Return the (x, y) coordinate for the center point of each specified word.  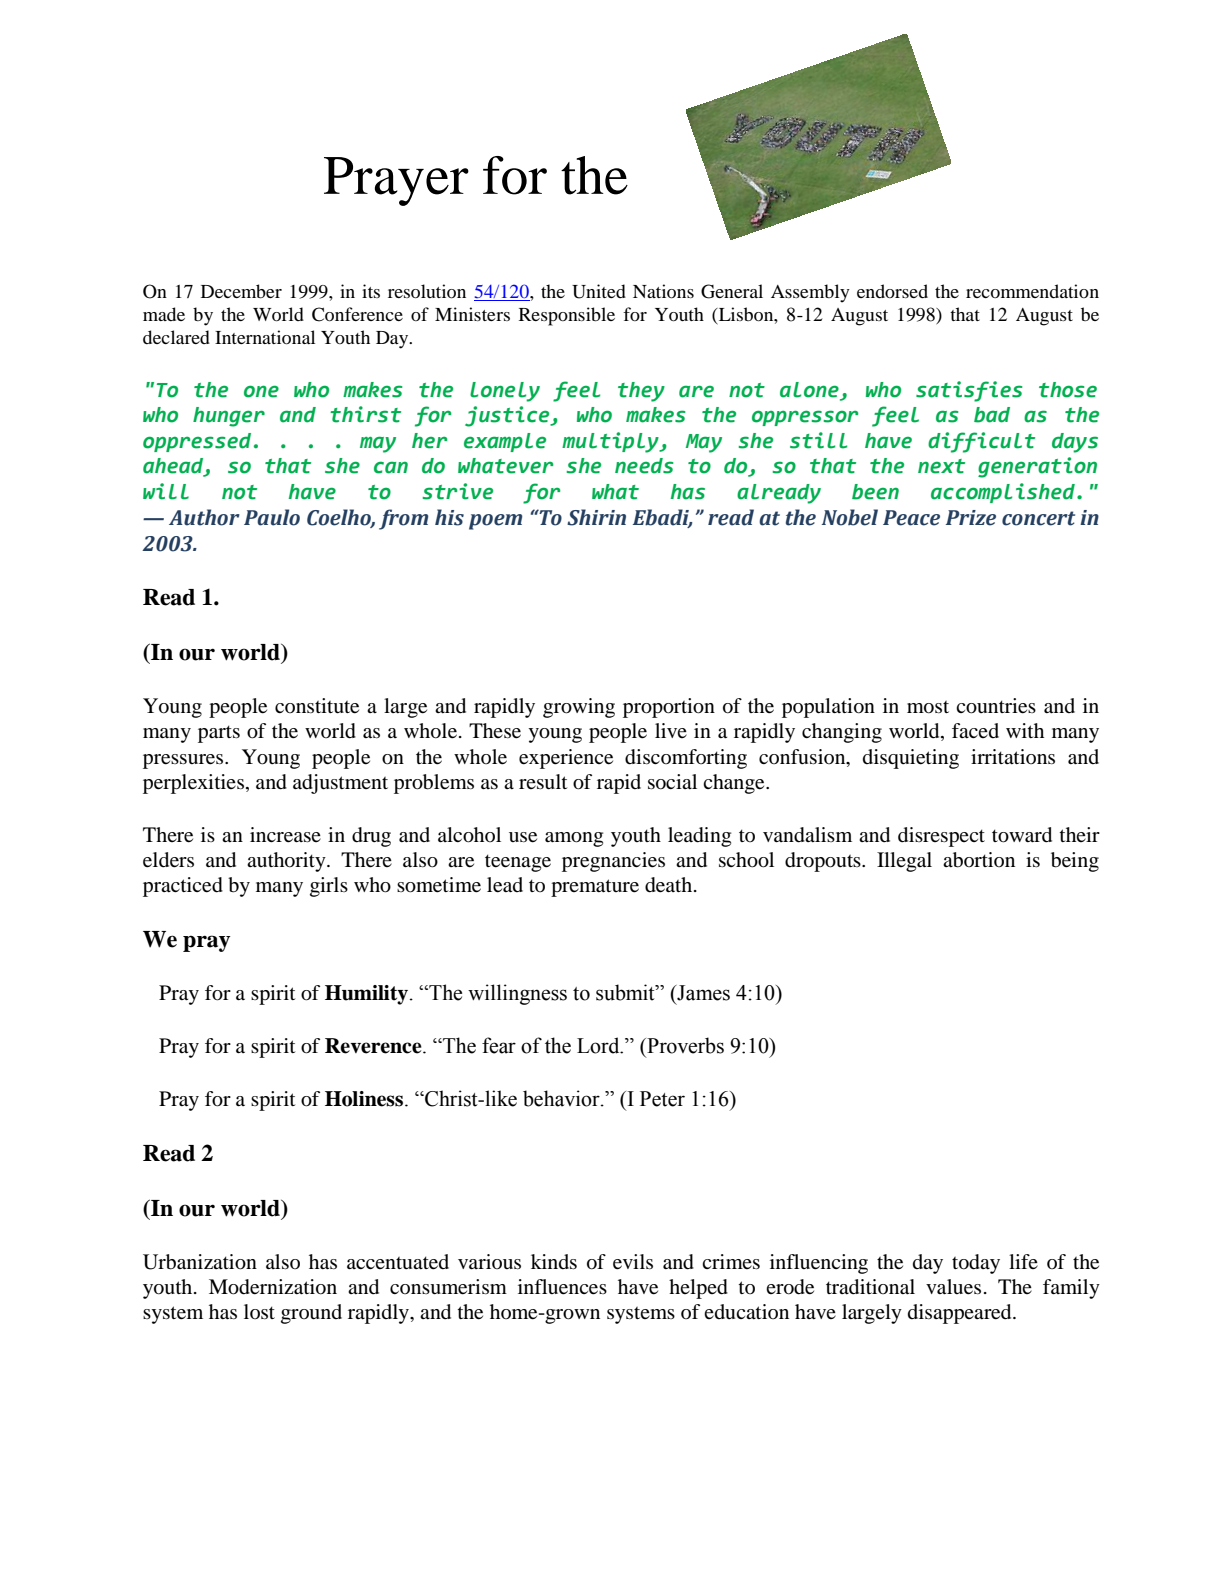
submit (626, 992)
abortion (979, 860)
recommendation (1032, 291)
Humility (366, 995)
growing (579, 708)
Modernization (273, 1287)
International (265, 337)
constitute (317, 706)
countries (996, 706)
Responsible (567, 316)
